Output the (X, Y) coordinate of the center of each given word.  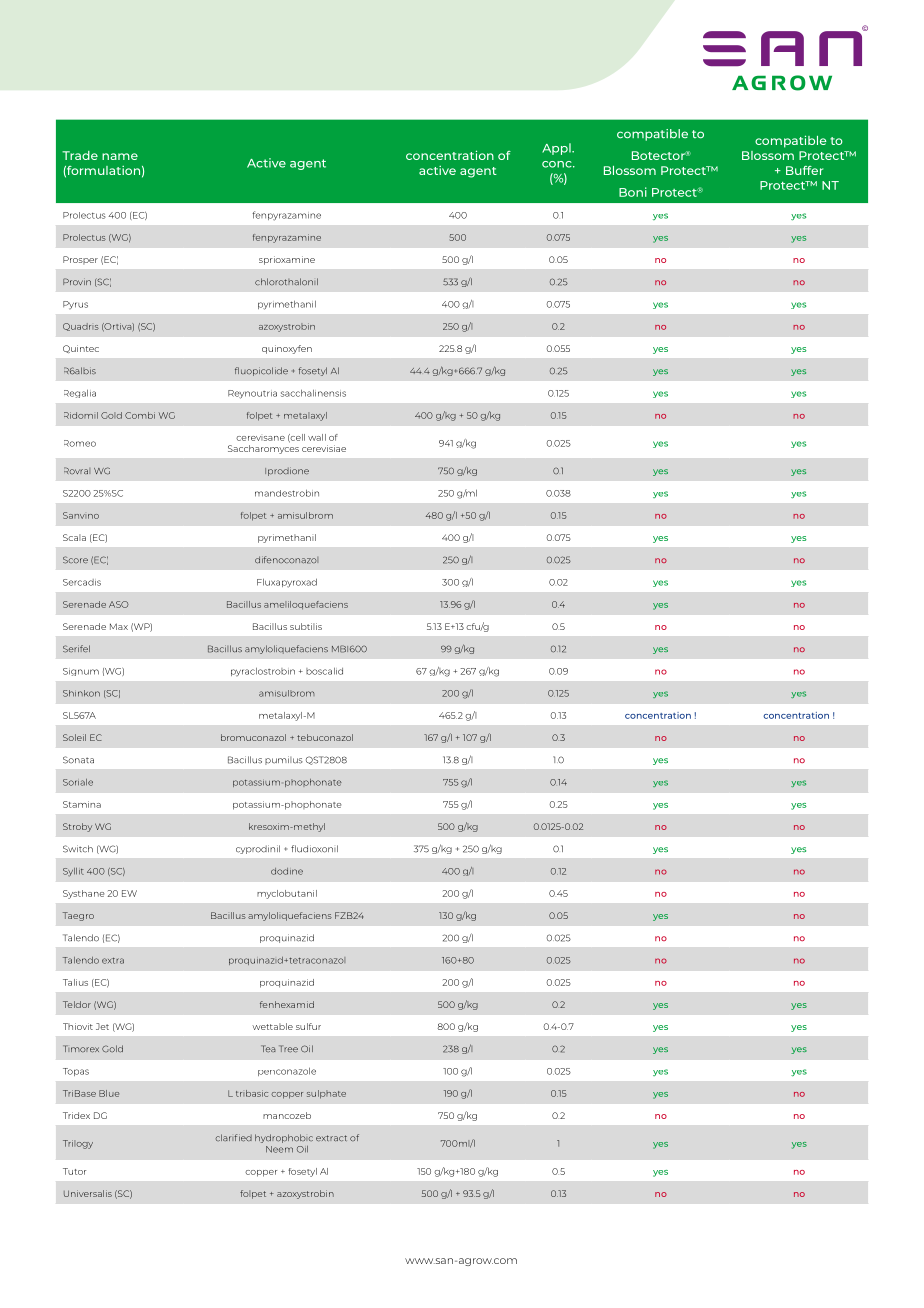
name (120, 156)
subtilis (306, 626)
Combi (140, 415)
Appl (557, 149)
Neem (279, 1149)
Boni (633, 192)
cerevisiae (324, 448)
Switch (78, 849)
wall (317, 437)
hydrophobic (284, 1138)
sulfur (308, 1026)
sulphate (326, 1094)
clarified (233, 1138)
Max (119, 626)
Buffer (804, 170)
